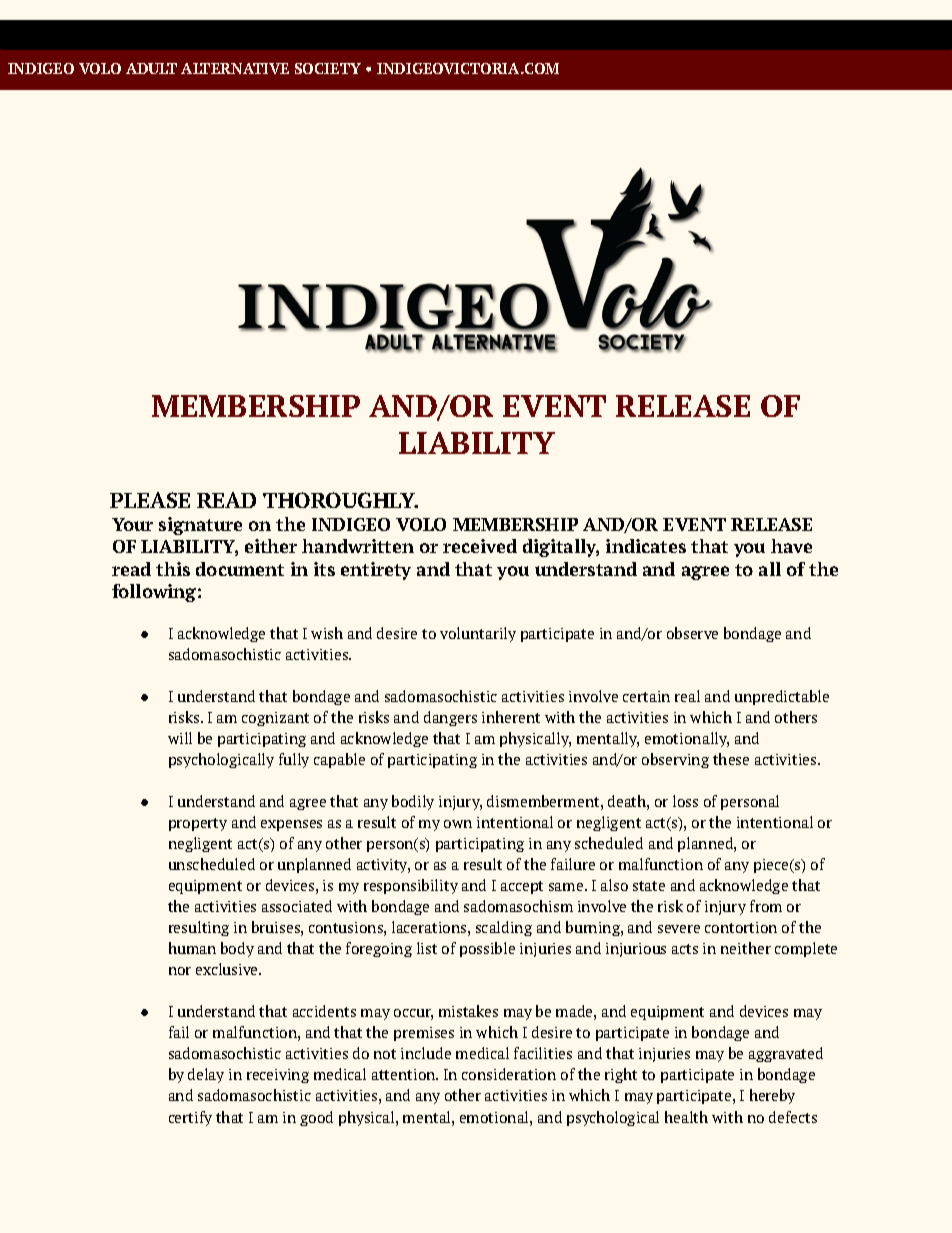  What do you see at coordinates (151, 68) in the screenshot?
I see `ADULT` at bounding box center [151, 68].
